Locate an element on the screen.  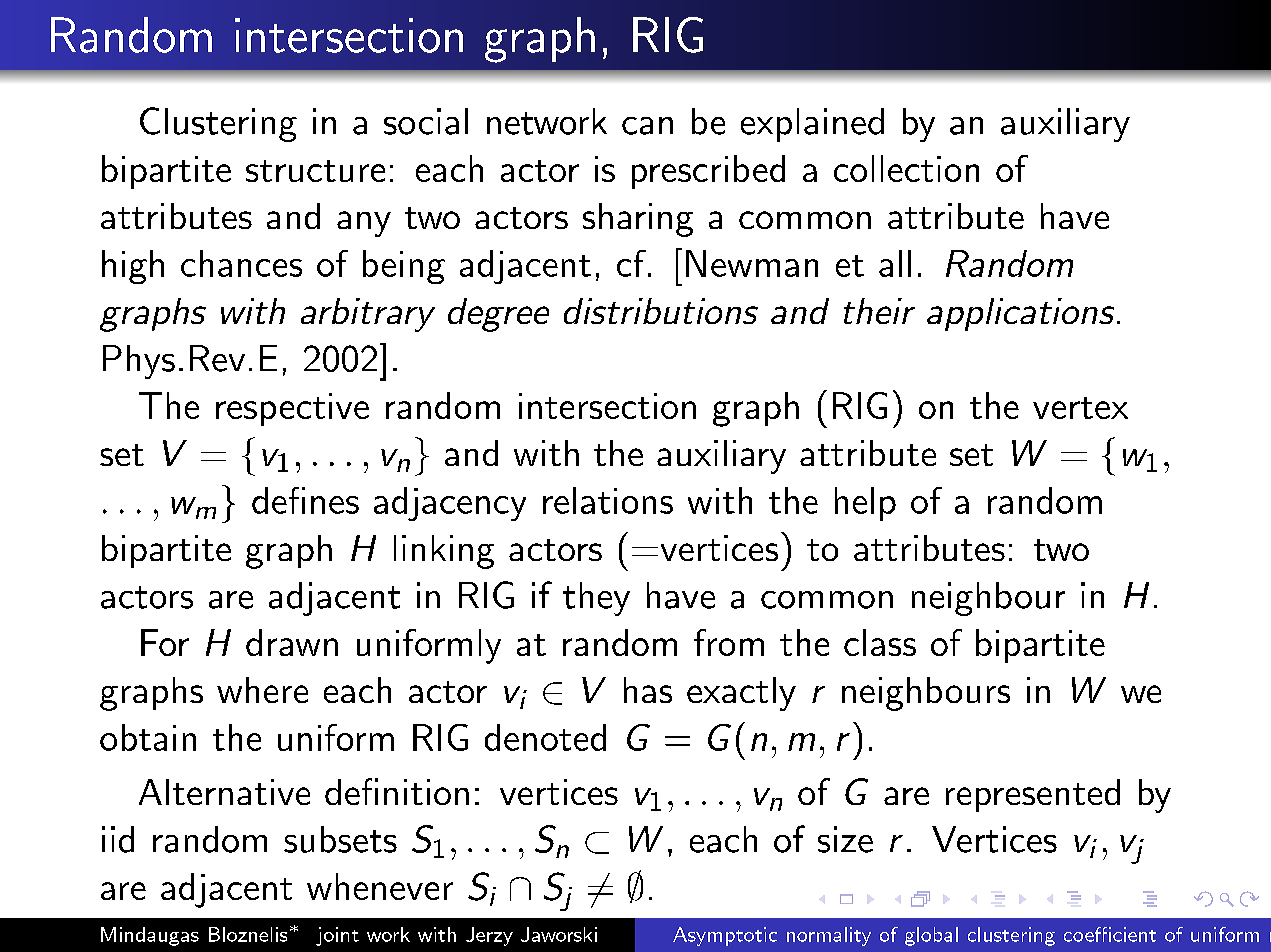
collection is located at coordinates (906, 168).
